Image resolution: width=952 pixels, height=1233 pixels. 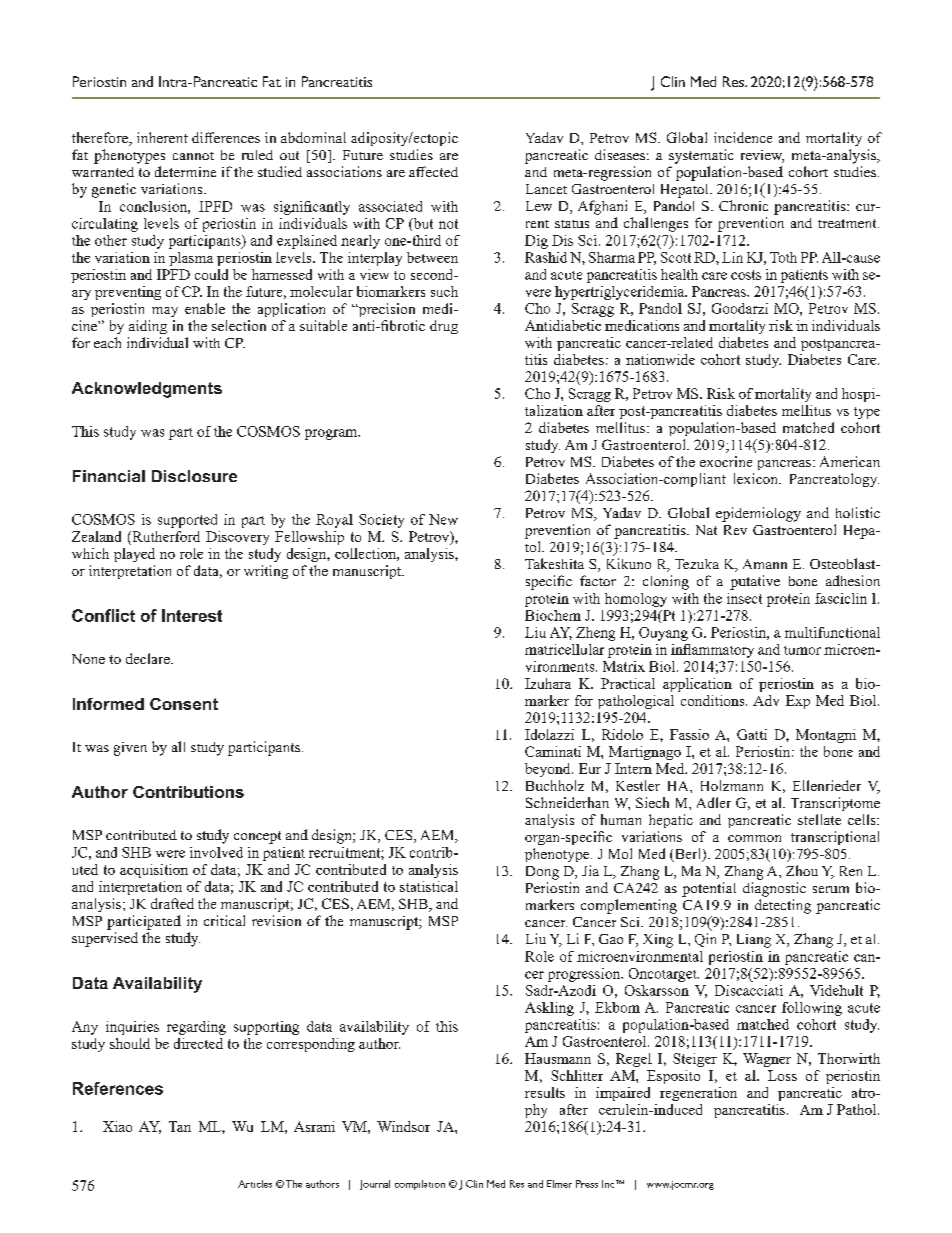 What do you see at coordinates (429, 886) in the image?
I see `statistical` at bounding box center [429, 886].
